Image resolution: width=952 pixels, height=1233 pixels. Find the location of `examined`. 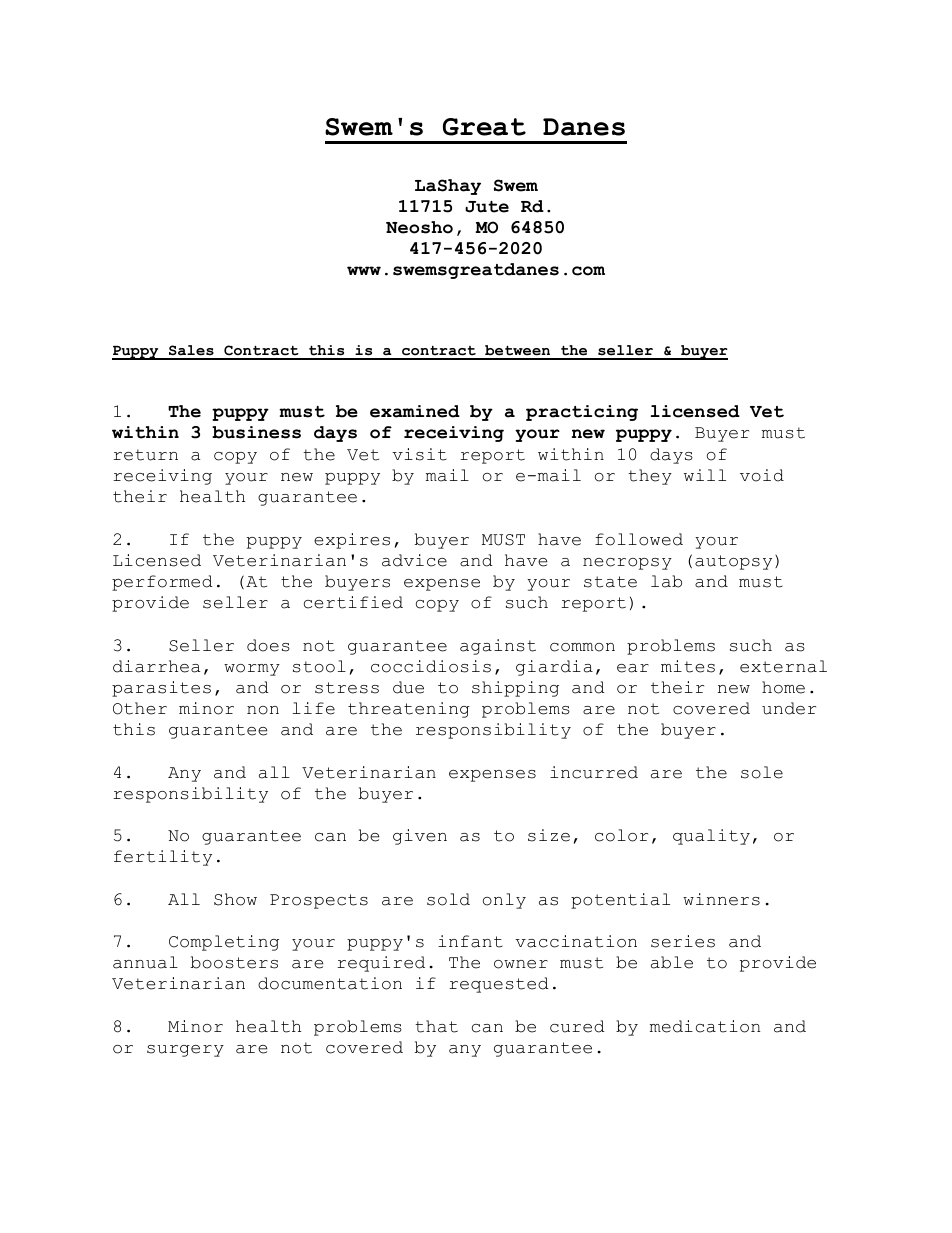

examined is located at coordinates (415, 411).
